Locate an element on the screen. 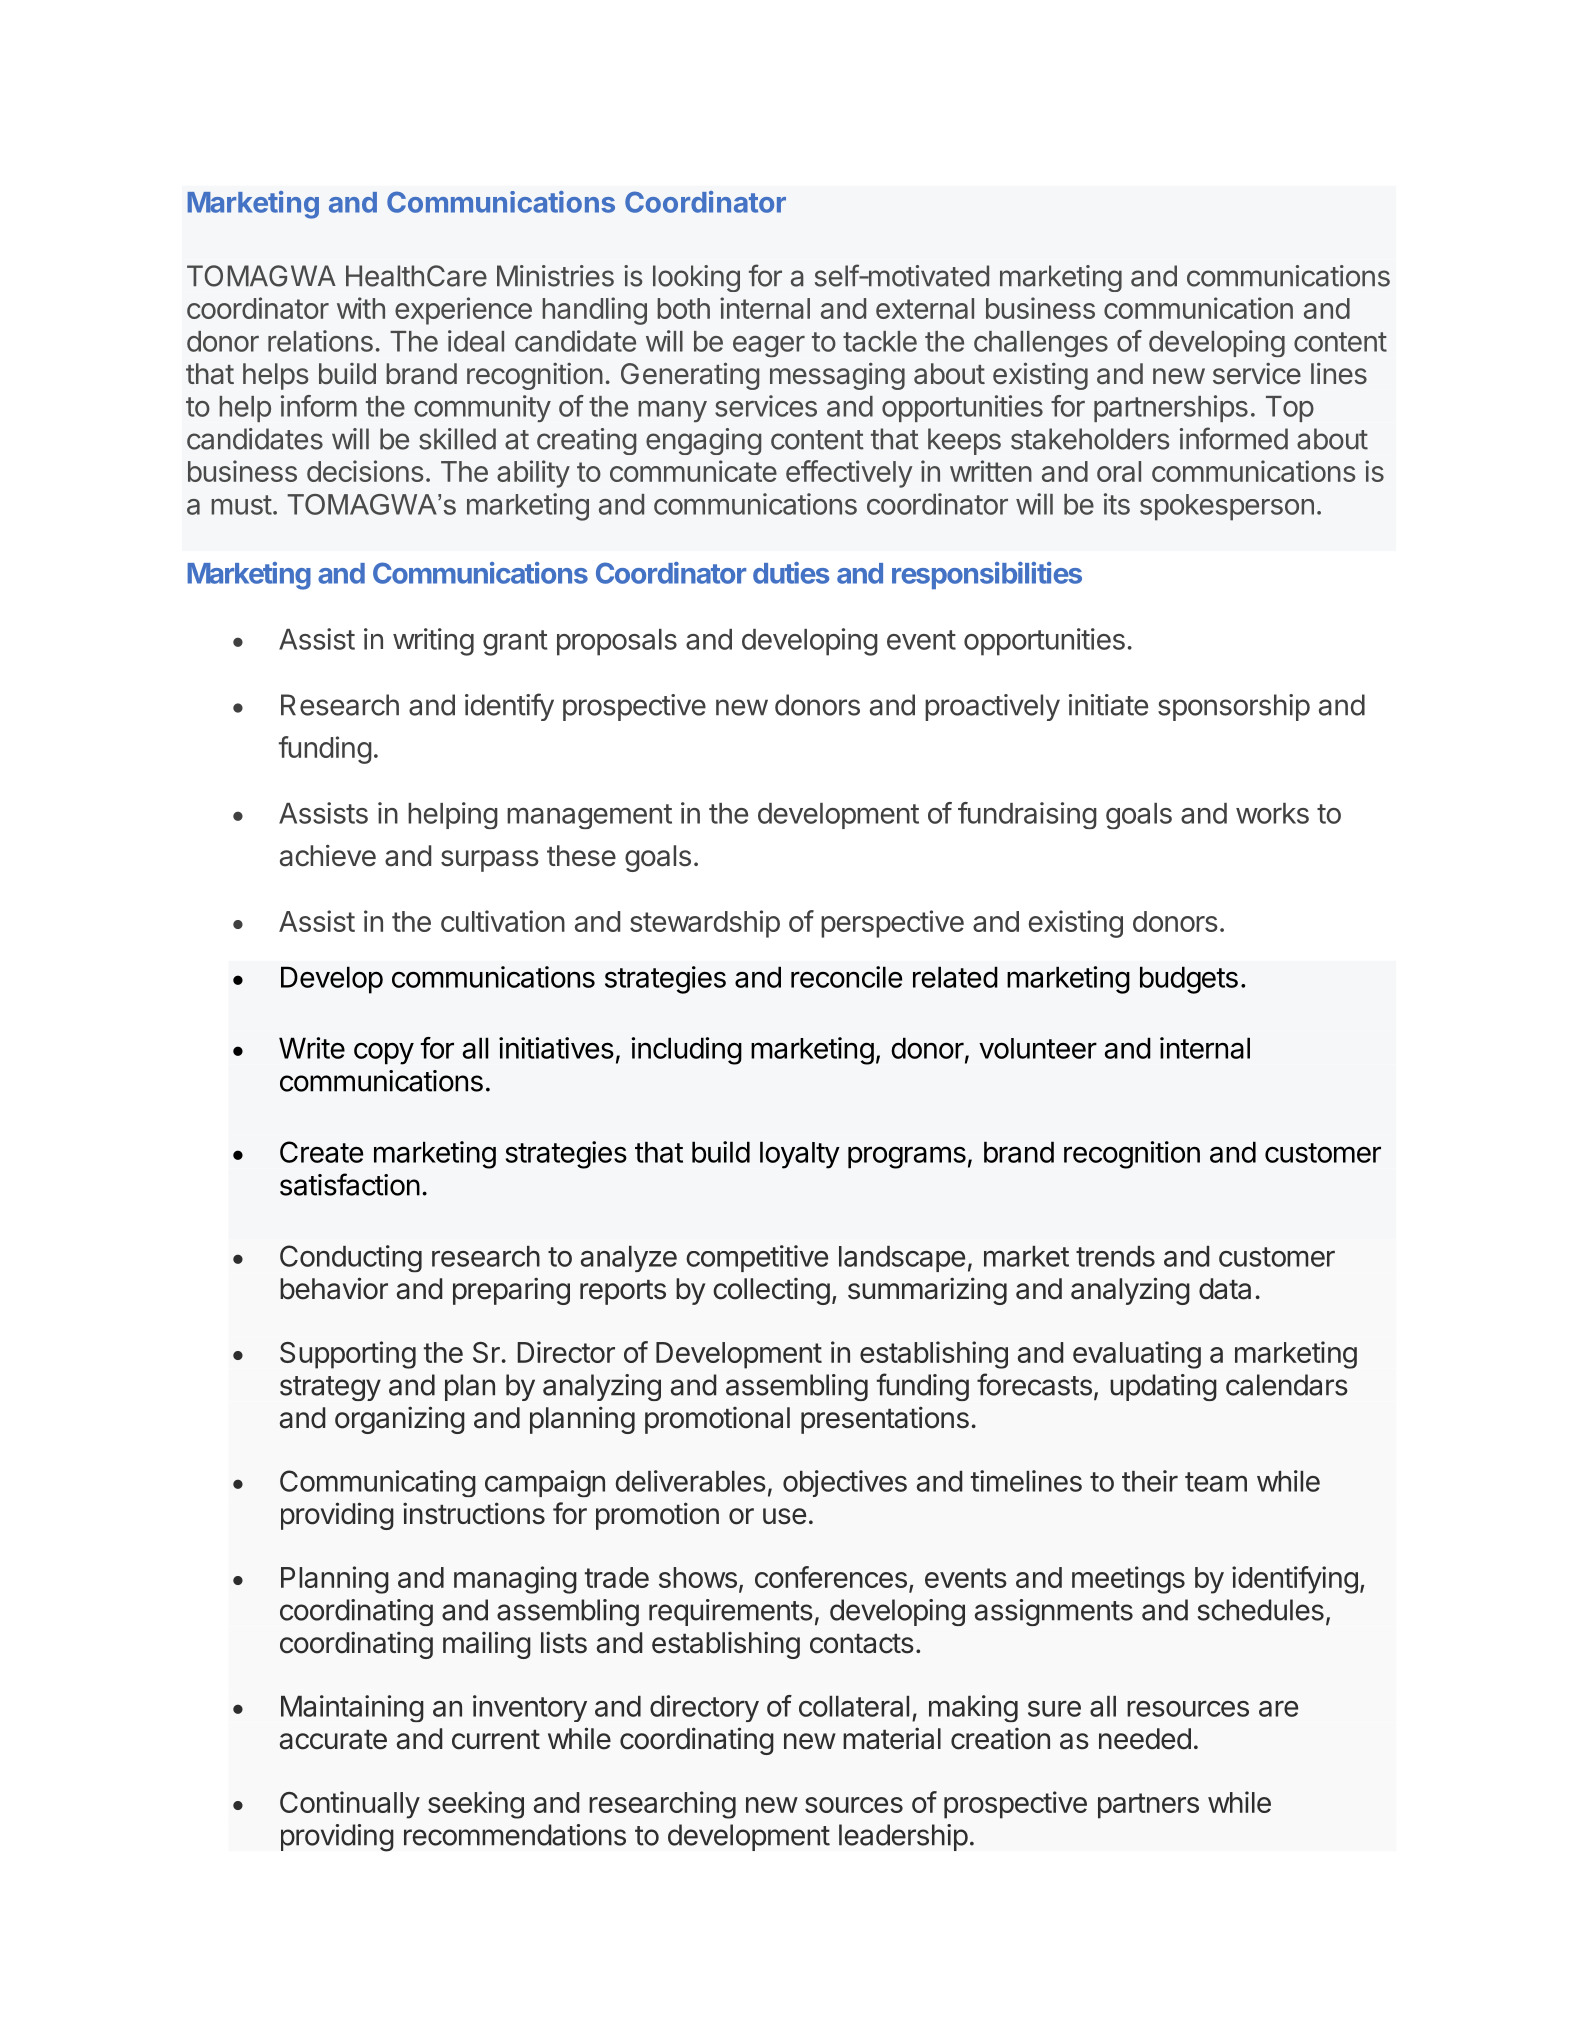 The image size is (1578, 2042). Continually is located at coordinates (350, 1805).
